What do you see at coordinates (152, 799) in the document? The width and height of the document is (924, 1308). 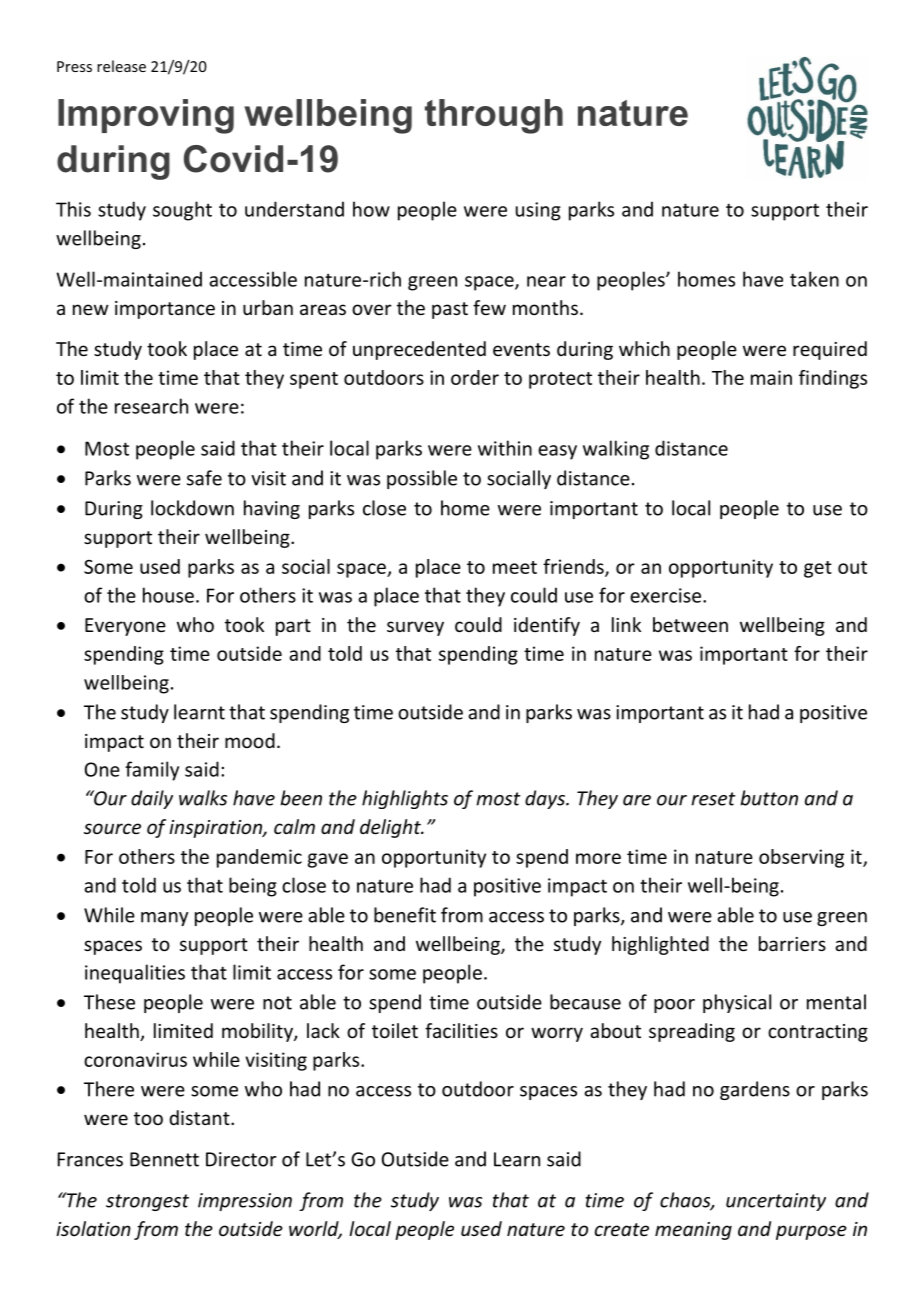 I see `daily` at bounding box center [152, 799].
